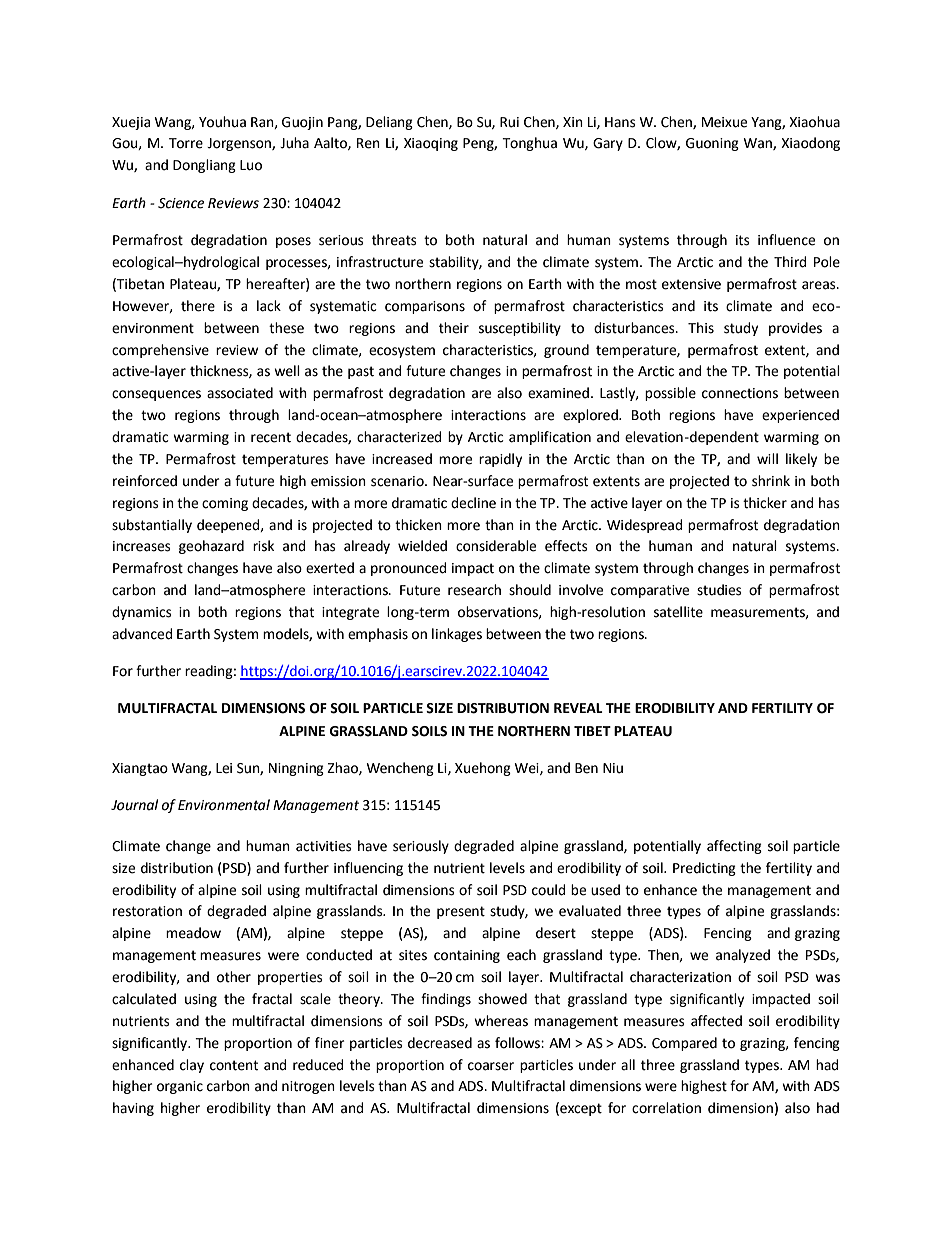 The image size is (952, 1233). I want to click on Torre, so click(186, 143).
